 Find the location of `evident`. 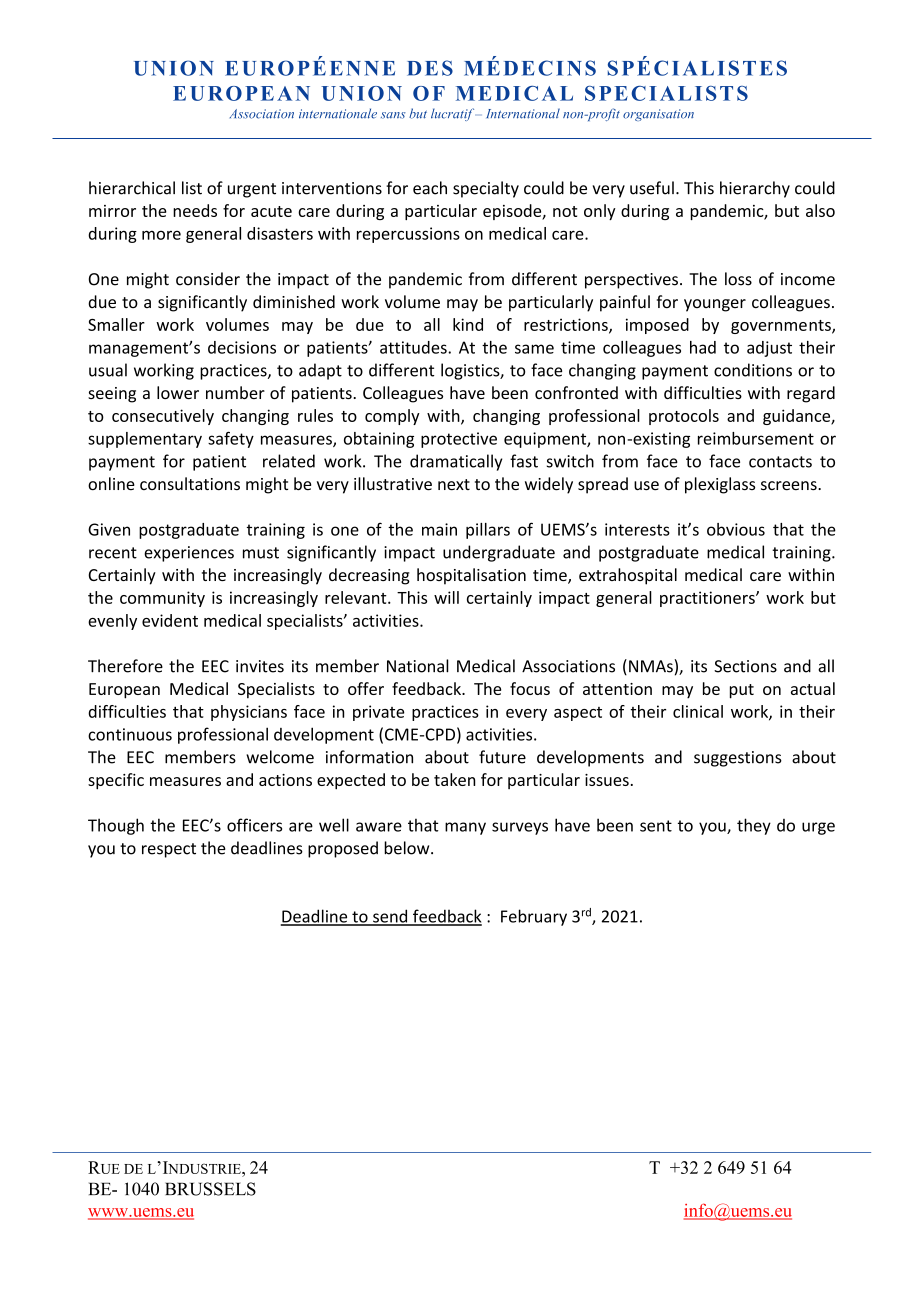

evident is located at coordinates (170, 620).
